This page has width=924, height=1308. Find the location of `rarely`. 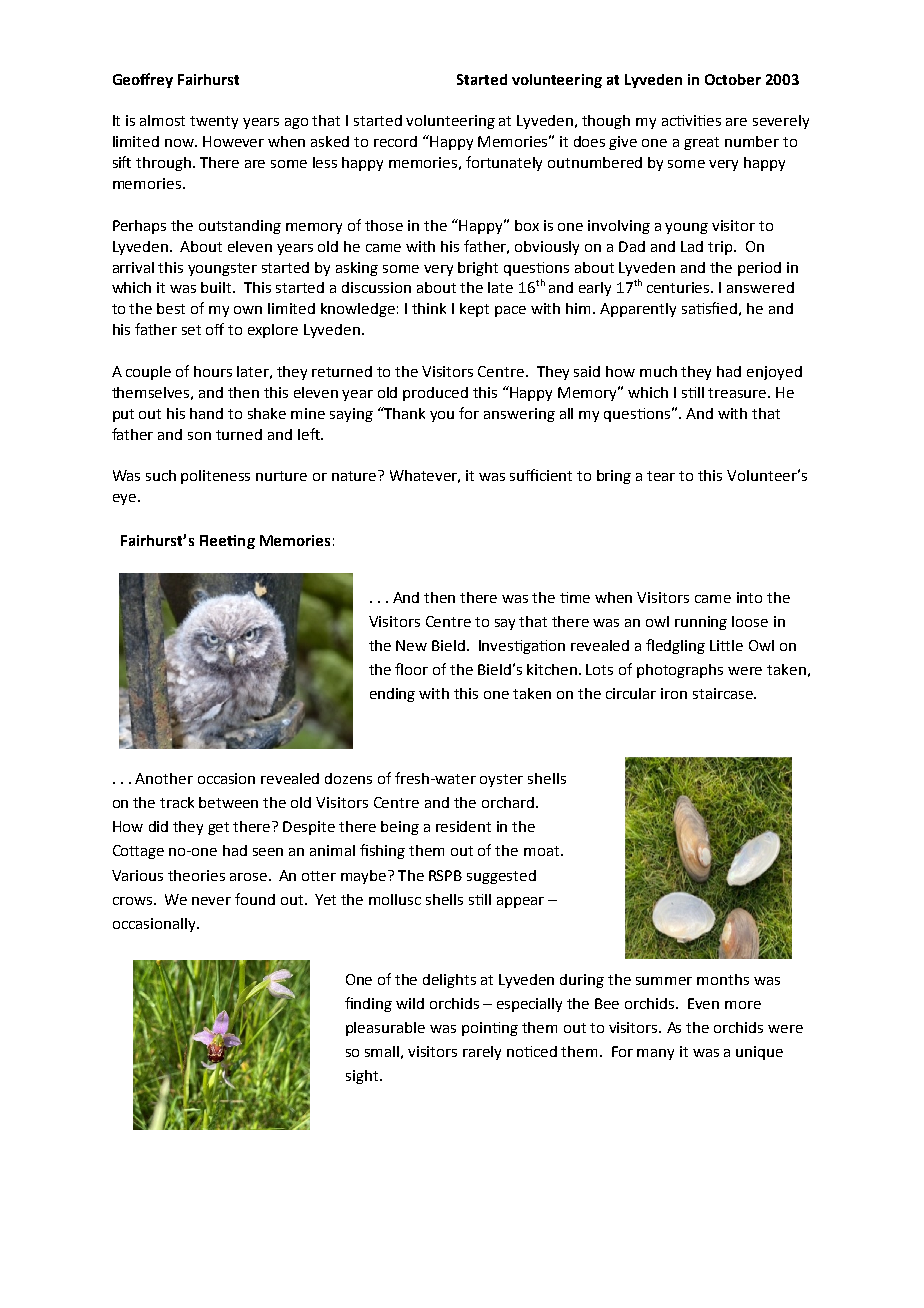

rarely is located at coordinates (482, 1053).
